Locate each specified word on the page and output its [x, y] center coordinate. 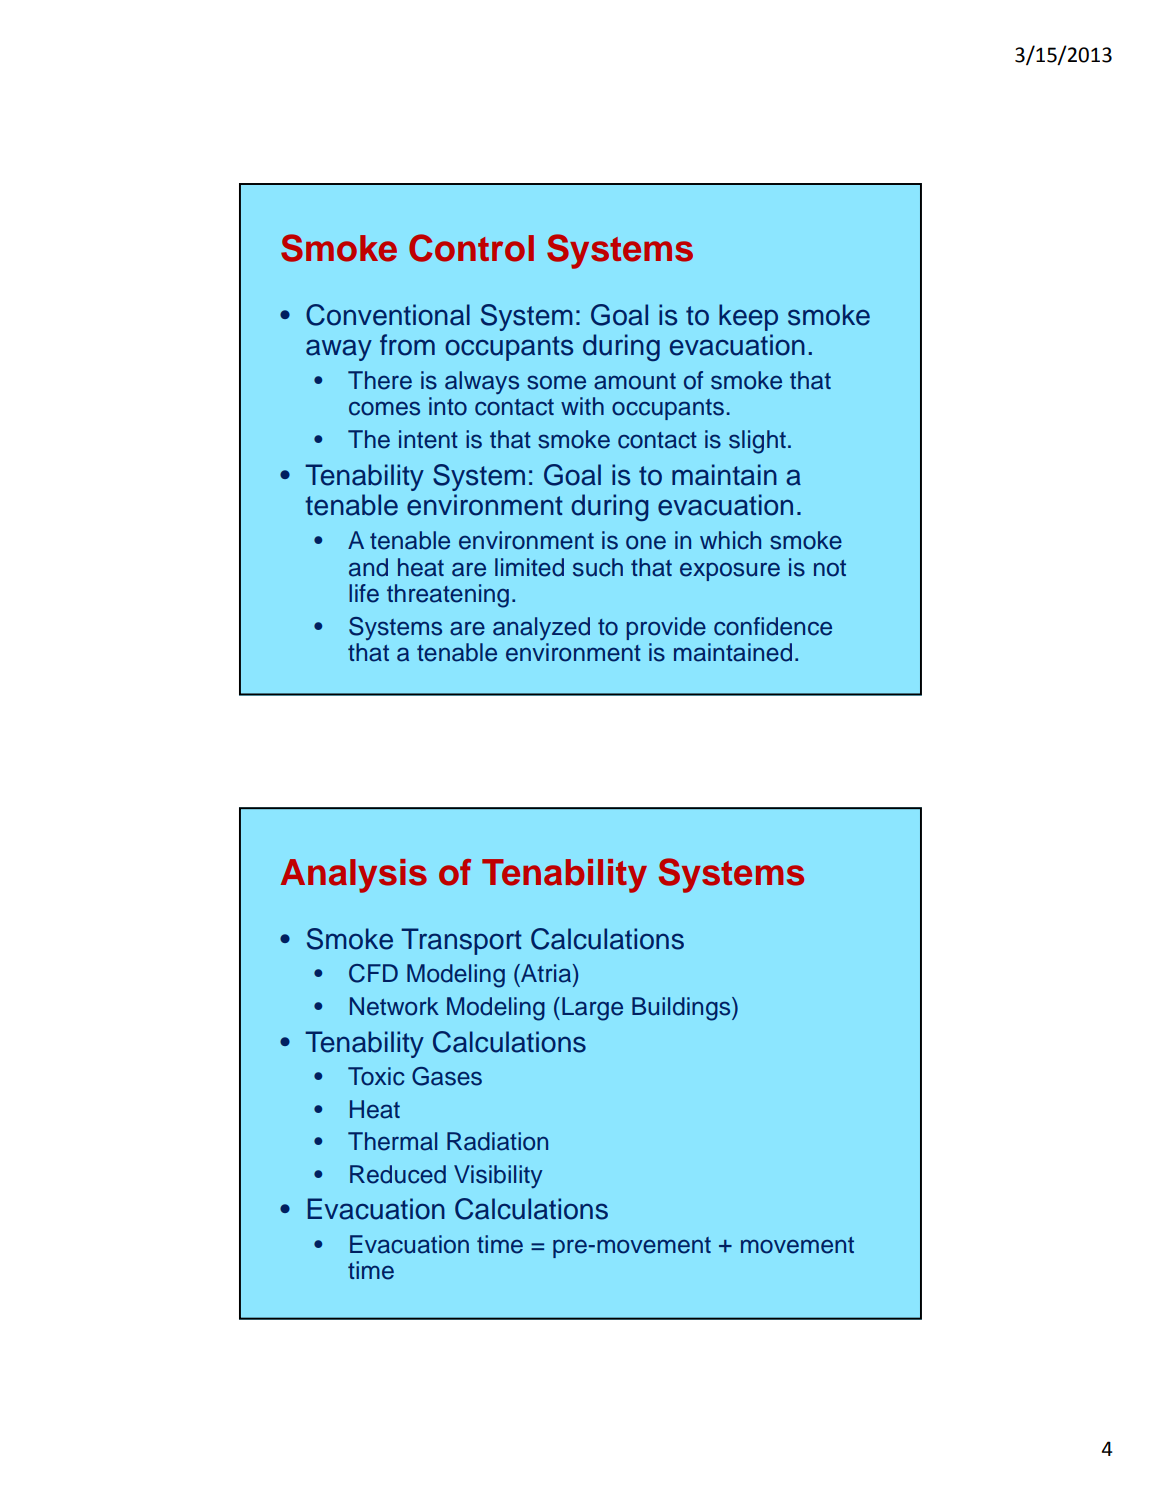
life [364, 593]
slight [757, 442]
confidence [773, 626]
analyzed [541, 628]
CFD [373, 973]
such [598, 567]
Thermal [392, 1141]
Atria [546, 973]
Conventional [388, 315]
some [556, 382]
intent [428, 439]
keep [748, 317]
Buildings [682, 1009]
